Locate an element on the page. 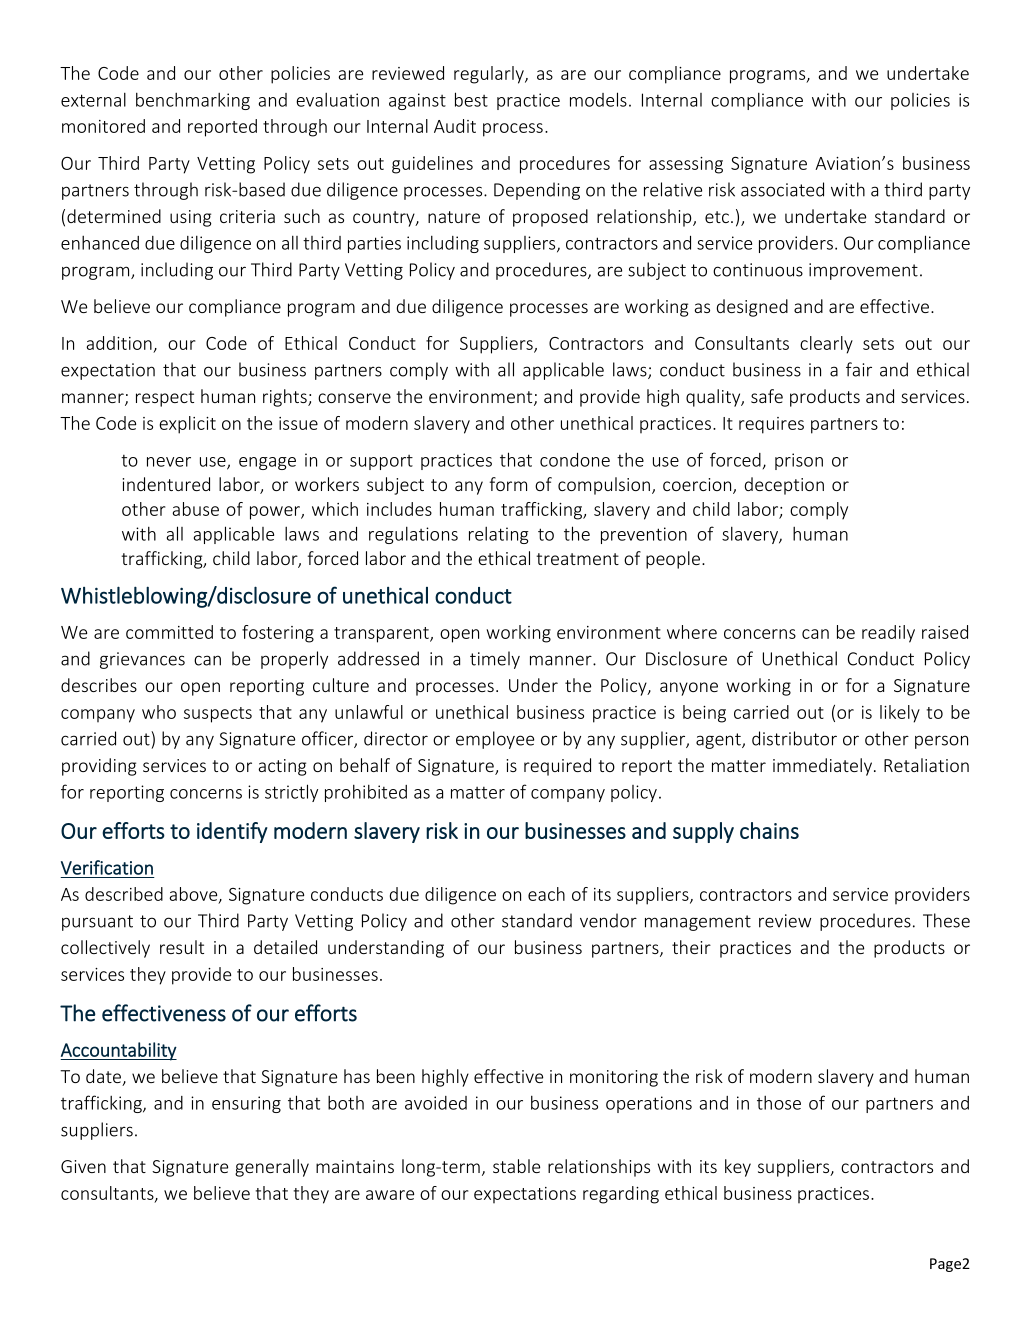 The image size is (1031, 1334). stable is located at coordinates (516, 1166).
